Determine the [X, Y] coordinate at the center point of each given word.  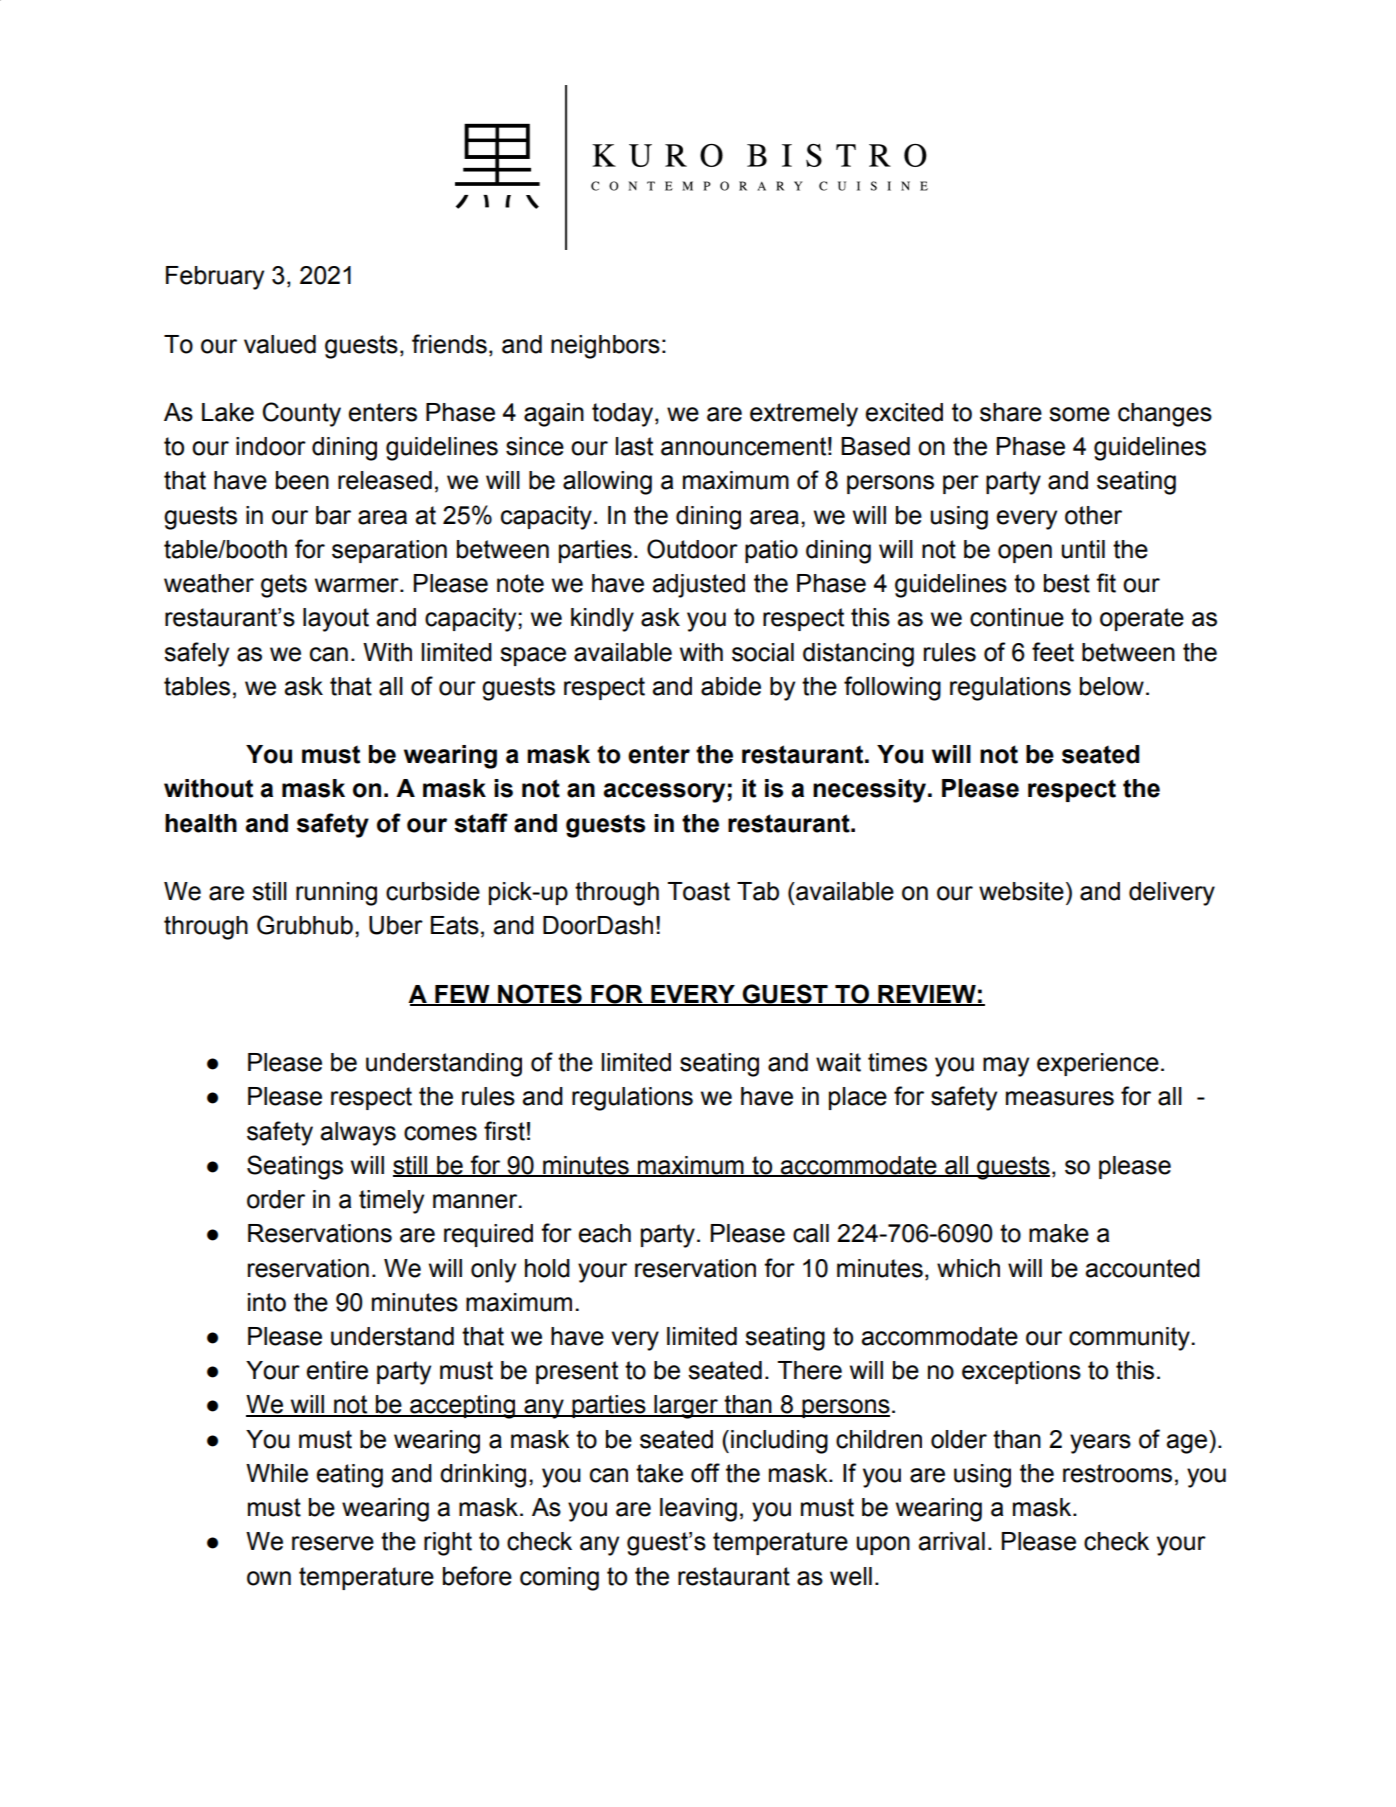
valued [280, 344]
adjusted [698, 586]
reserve [333, 1543]
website [1021, 891]
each [605, 1233]
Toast [699, 891]
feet [1053, 652]
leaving [698, 1510]
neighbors [605, 347]
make [1059, 1233]
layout [336, 620]
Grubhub [305, 925]
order [276, 1199]
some [1079, 414]
